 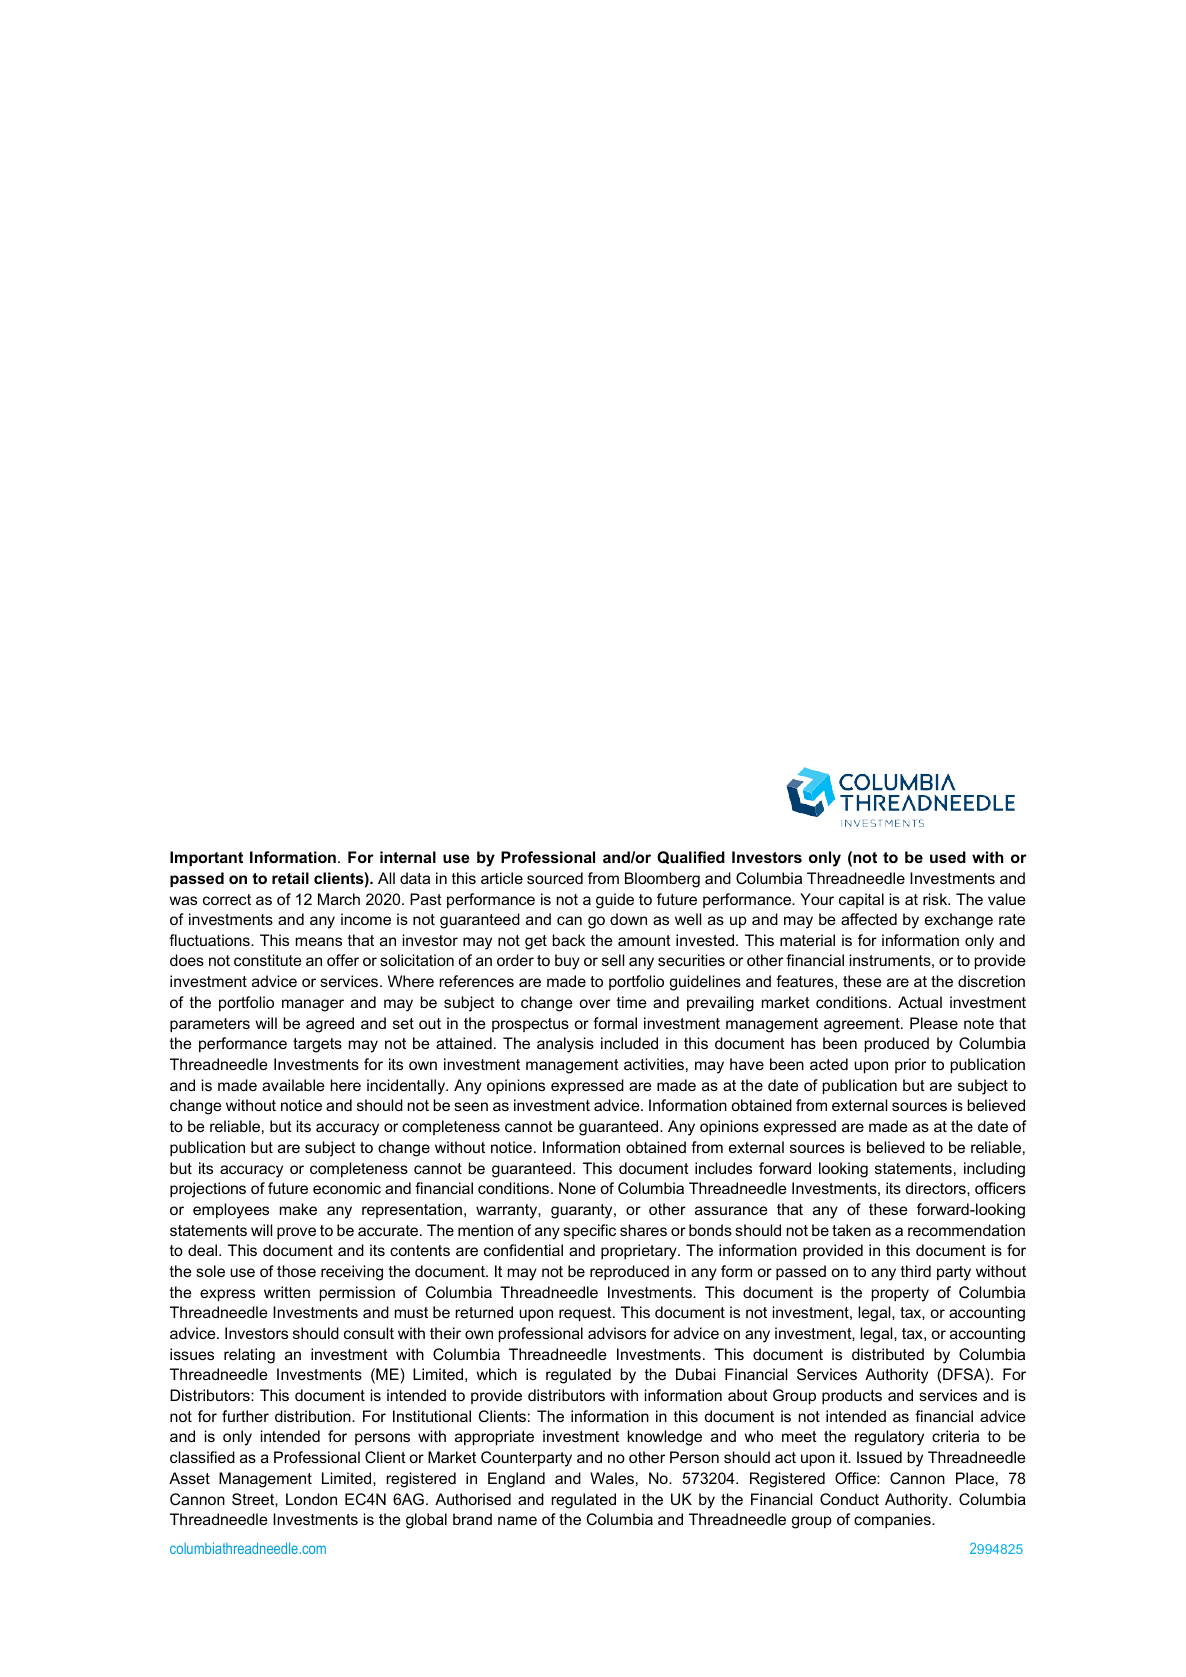 What do you see at coordinates (517, 1520) in the screenshot?
I see `name` at bounding box center [517, 1520].
